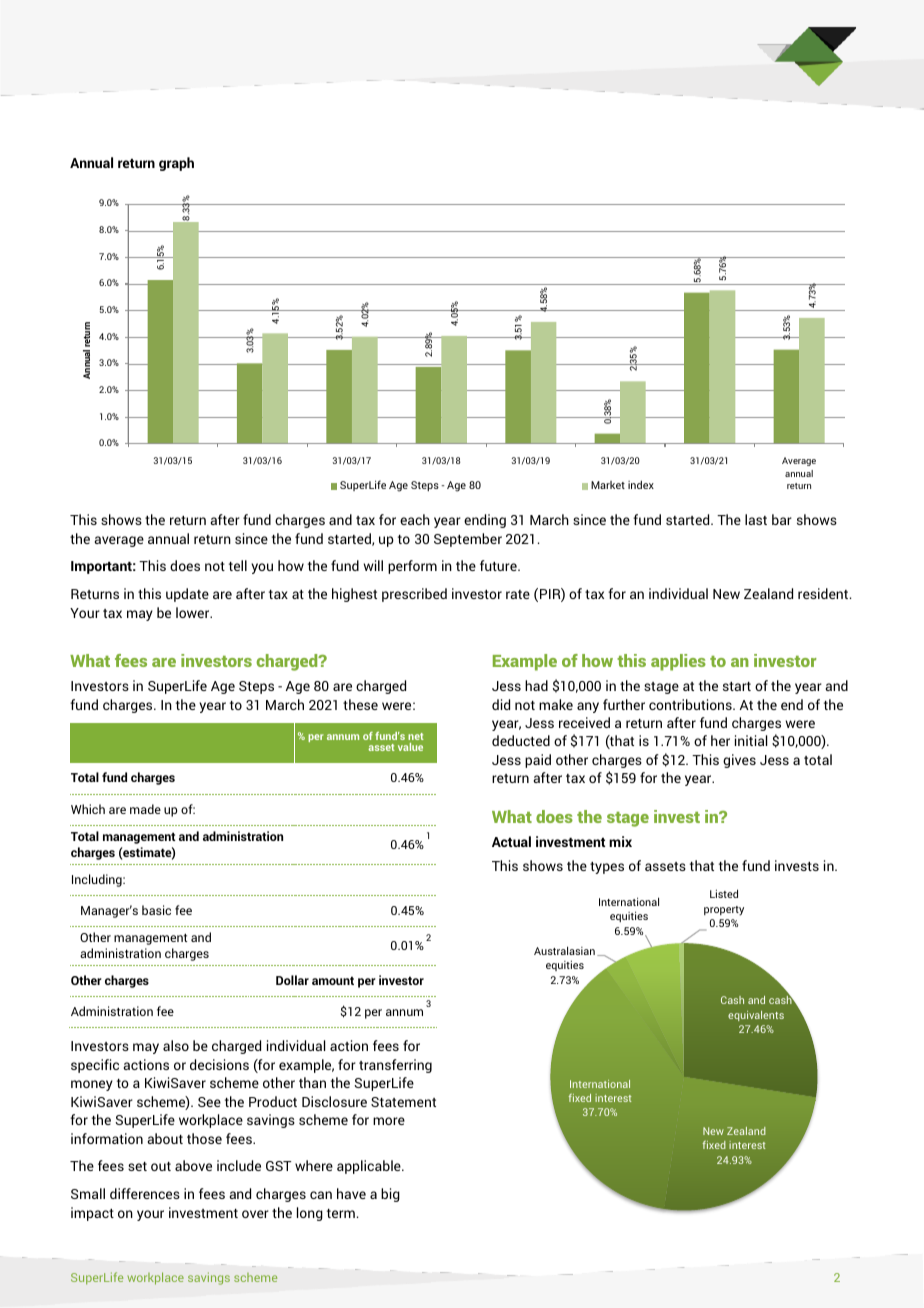 The height and width of the page is (1308, 924). Describe the element at coordinates (193, 1165) in the page. I see `above` at that location.
